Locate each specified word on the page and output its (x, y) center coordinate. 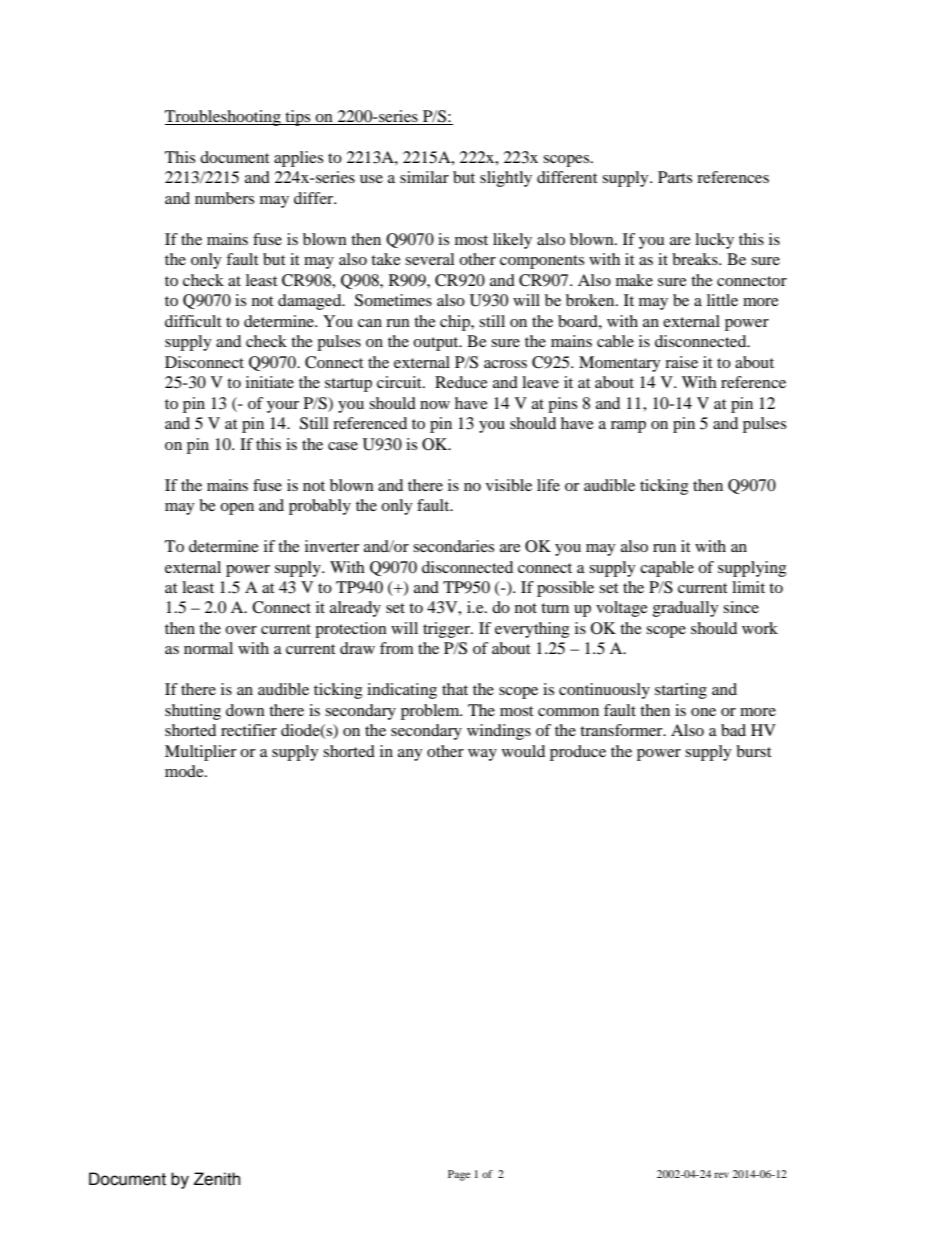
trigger (447, 630)
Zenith (217, 1179)
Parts (675, 177)
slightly (506, 179)
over (241, 630)
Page (459, 1175)
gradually (686, 609)
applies (298, 159)
